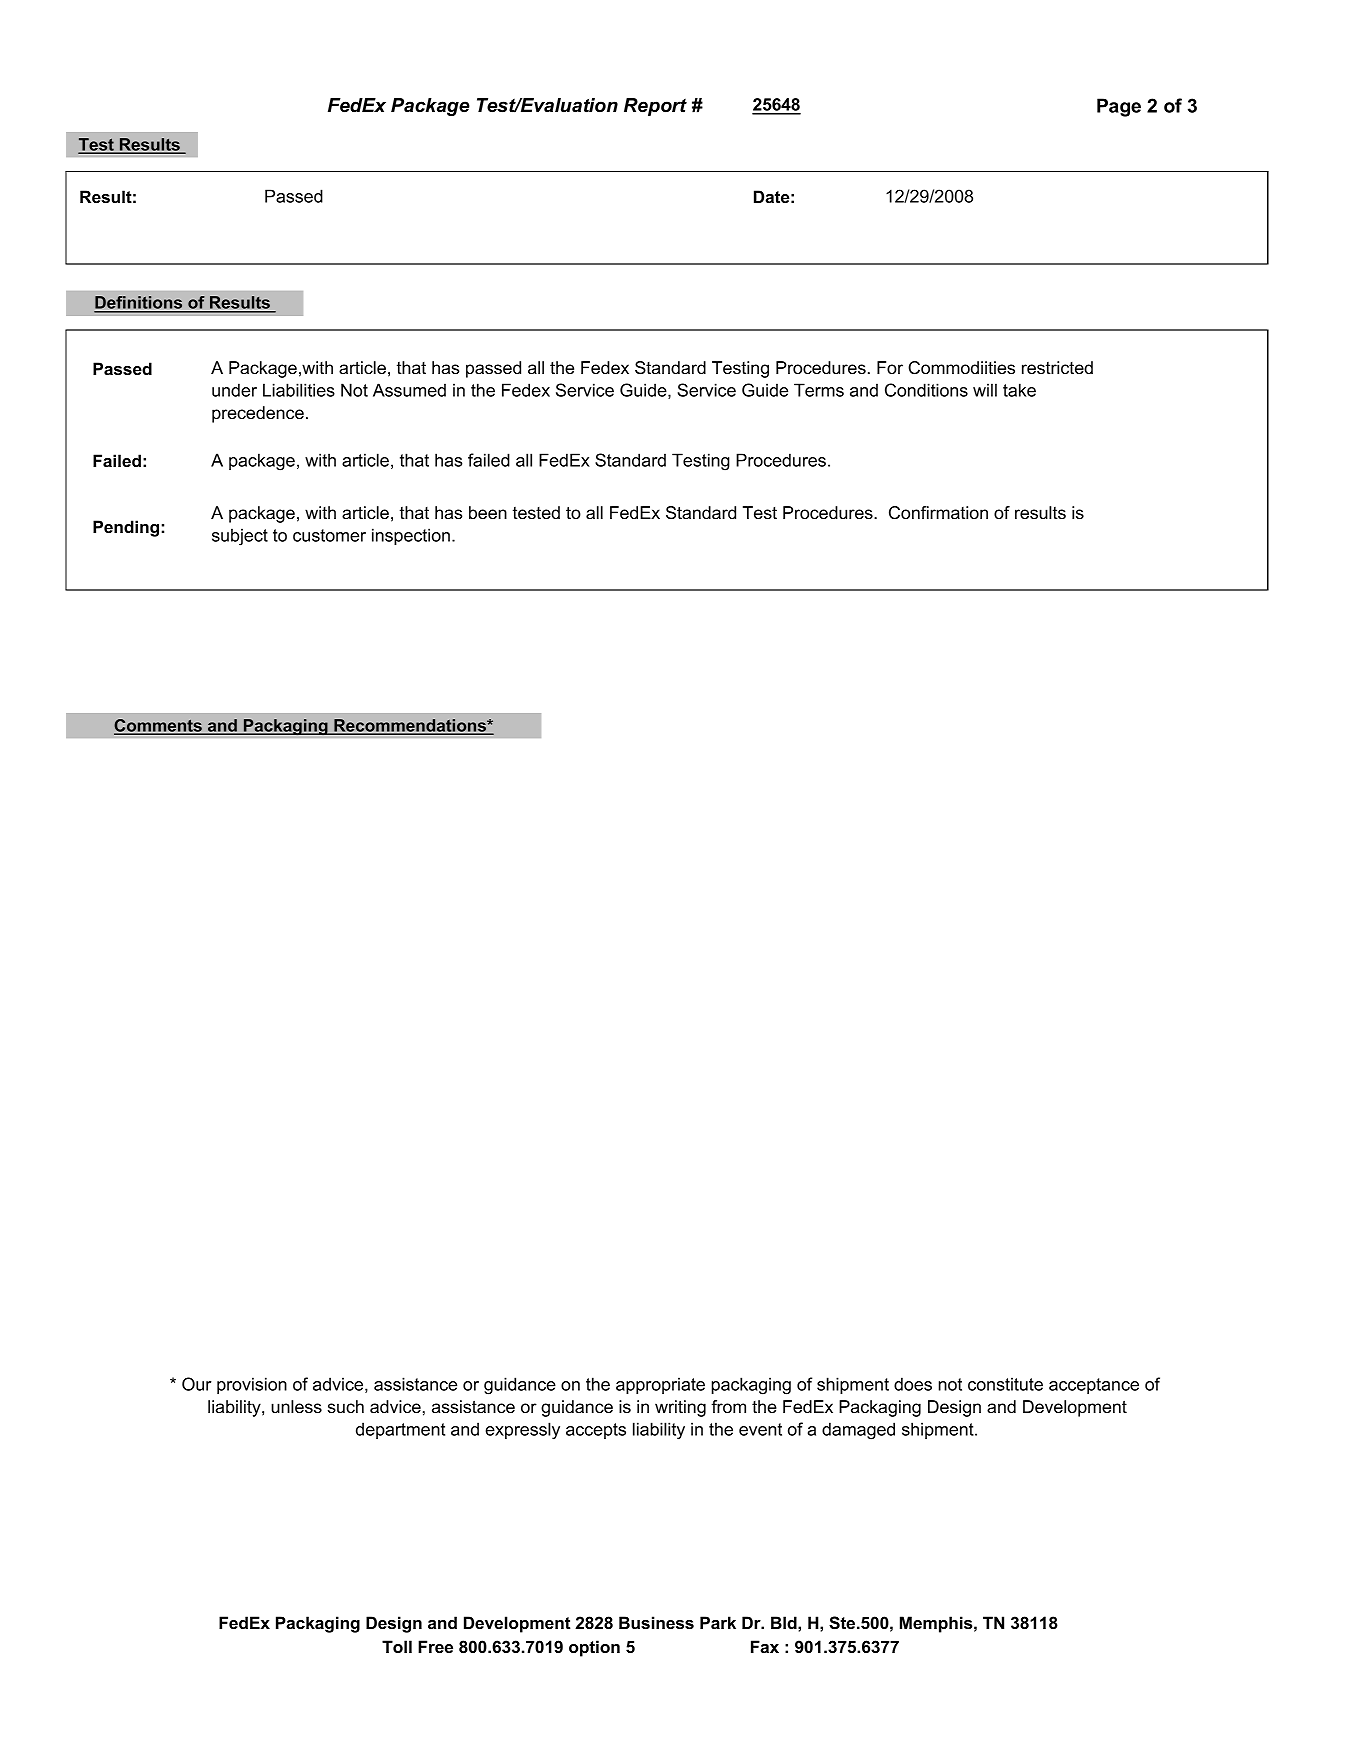  What do you see at coordinates (1119, 107) in the document?
I see `Page` at bounding box center [1119, 107].
